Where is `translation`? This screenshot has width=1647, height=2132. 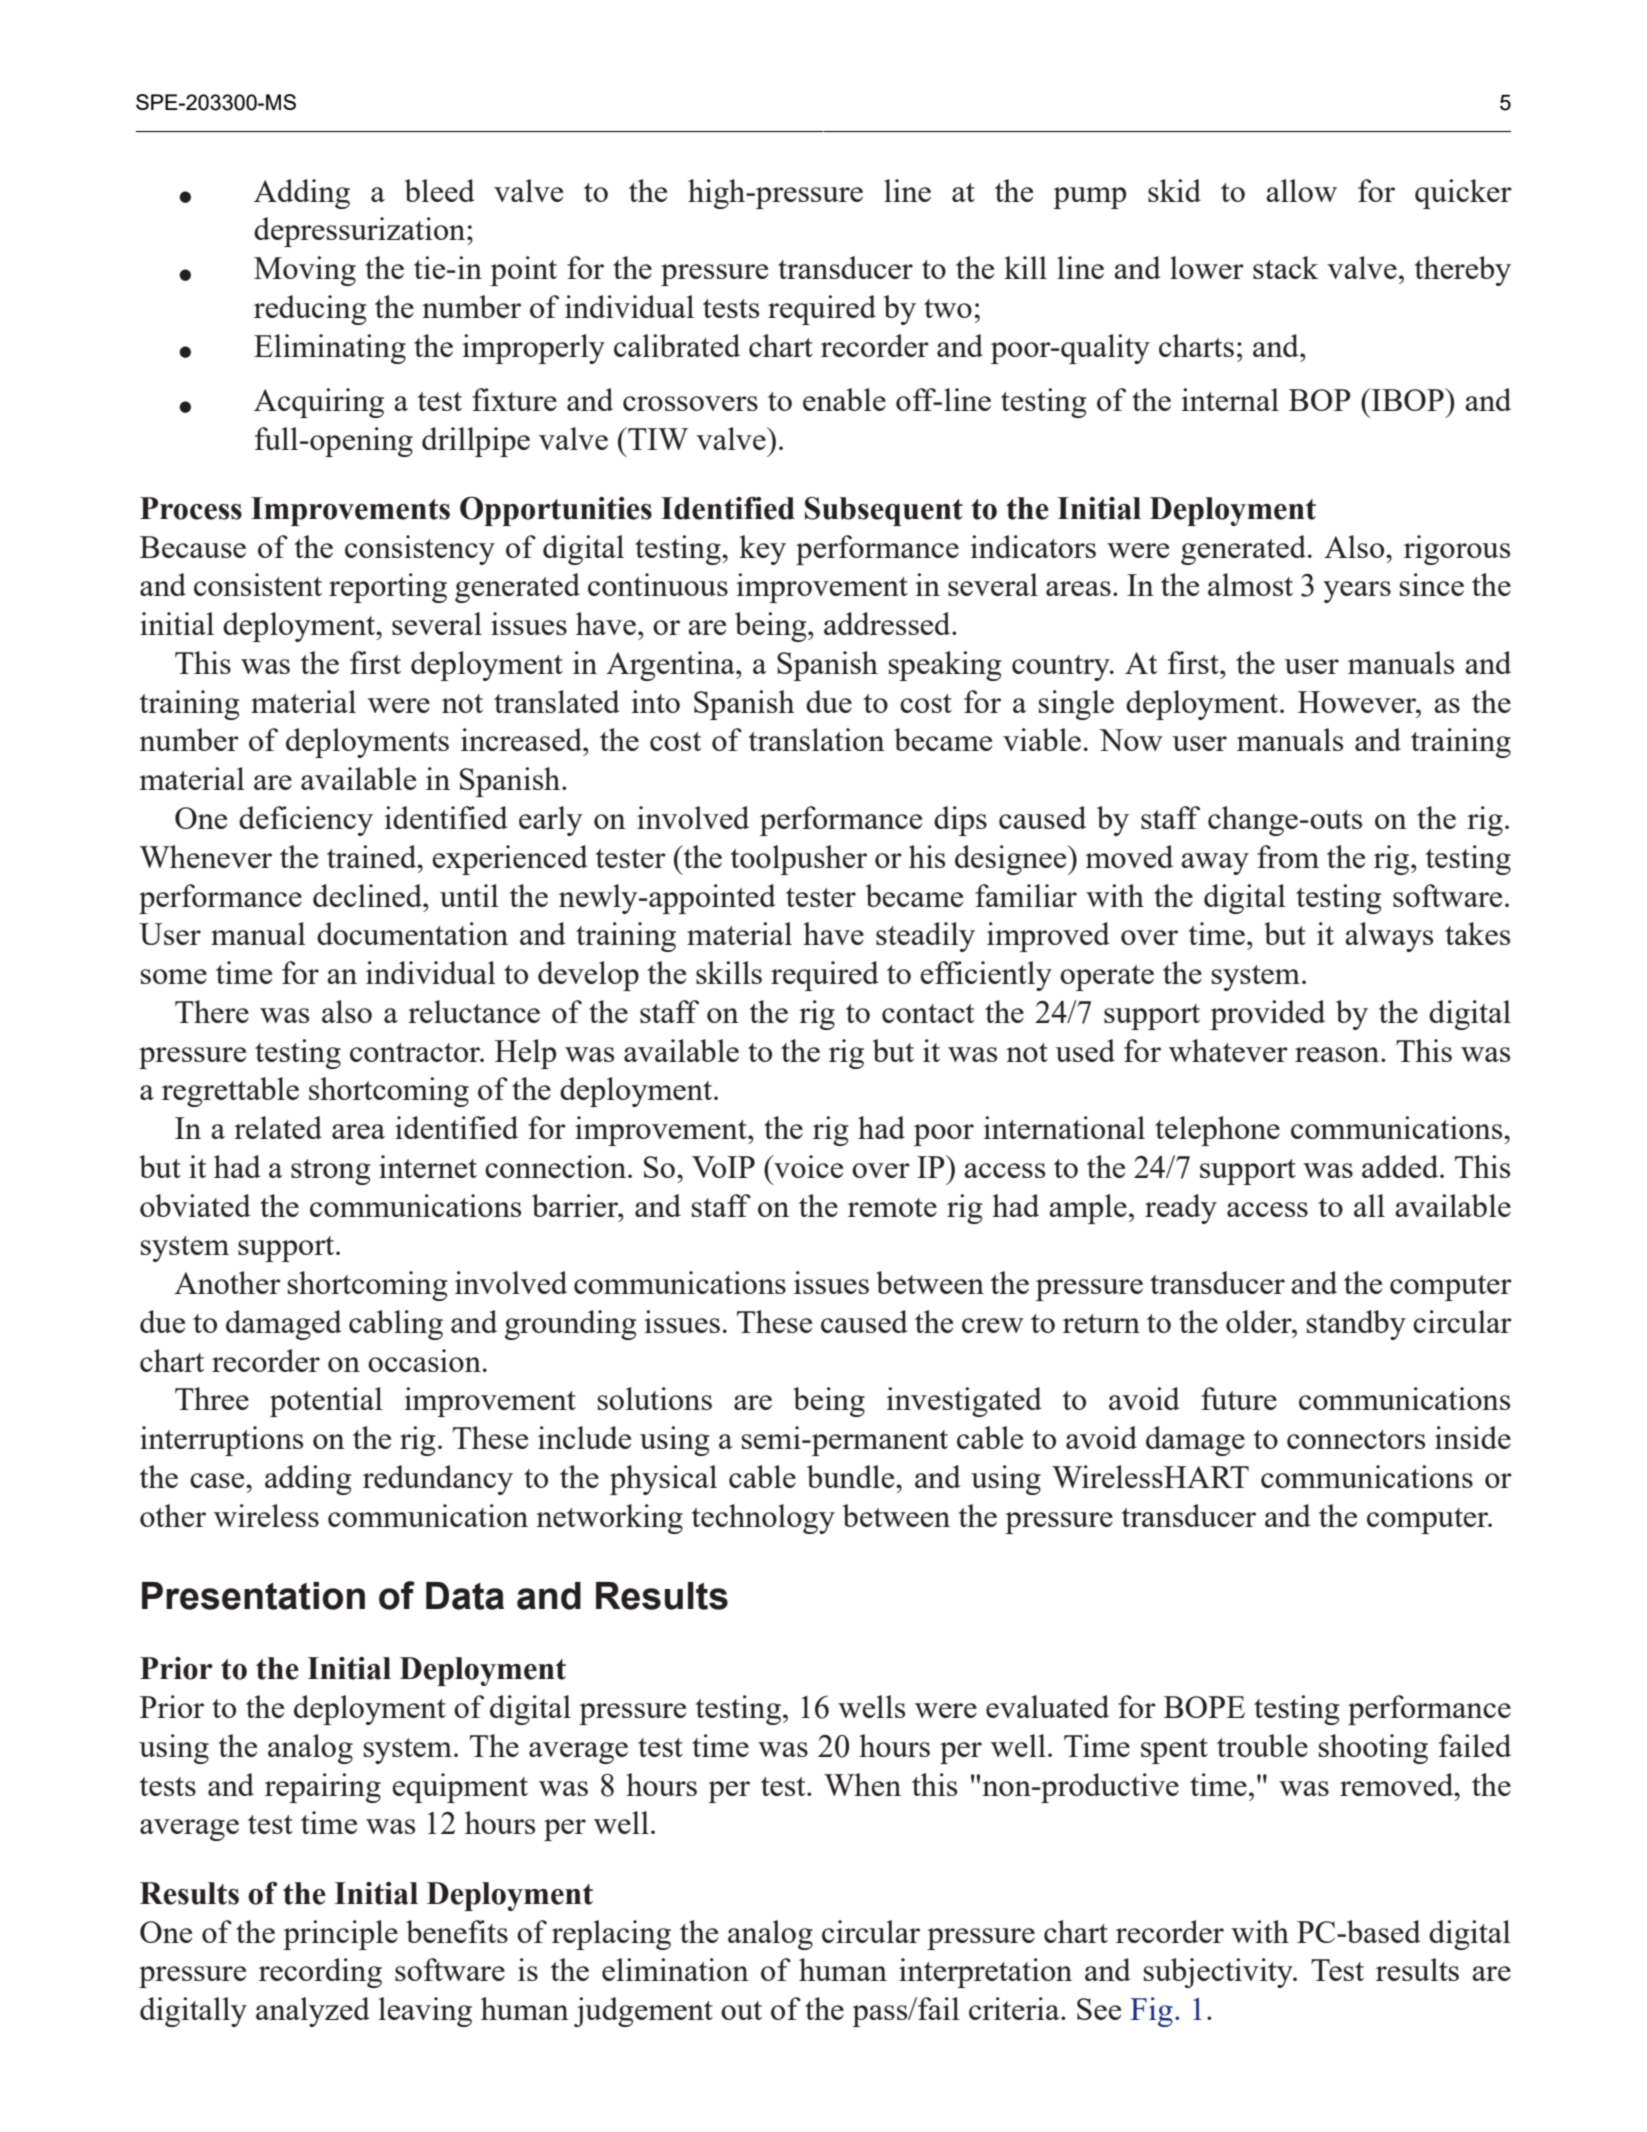 translation is located at coordinates (817, 739).
